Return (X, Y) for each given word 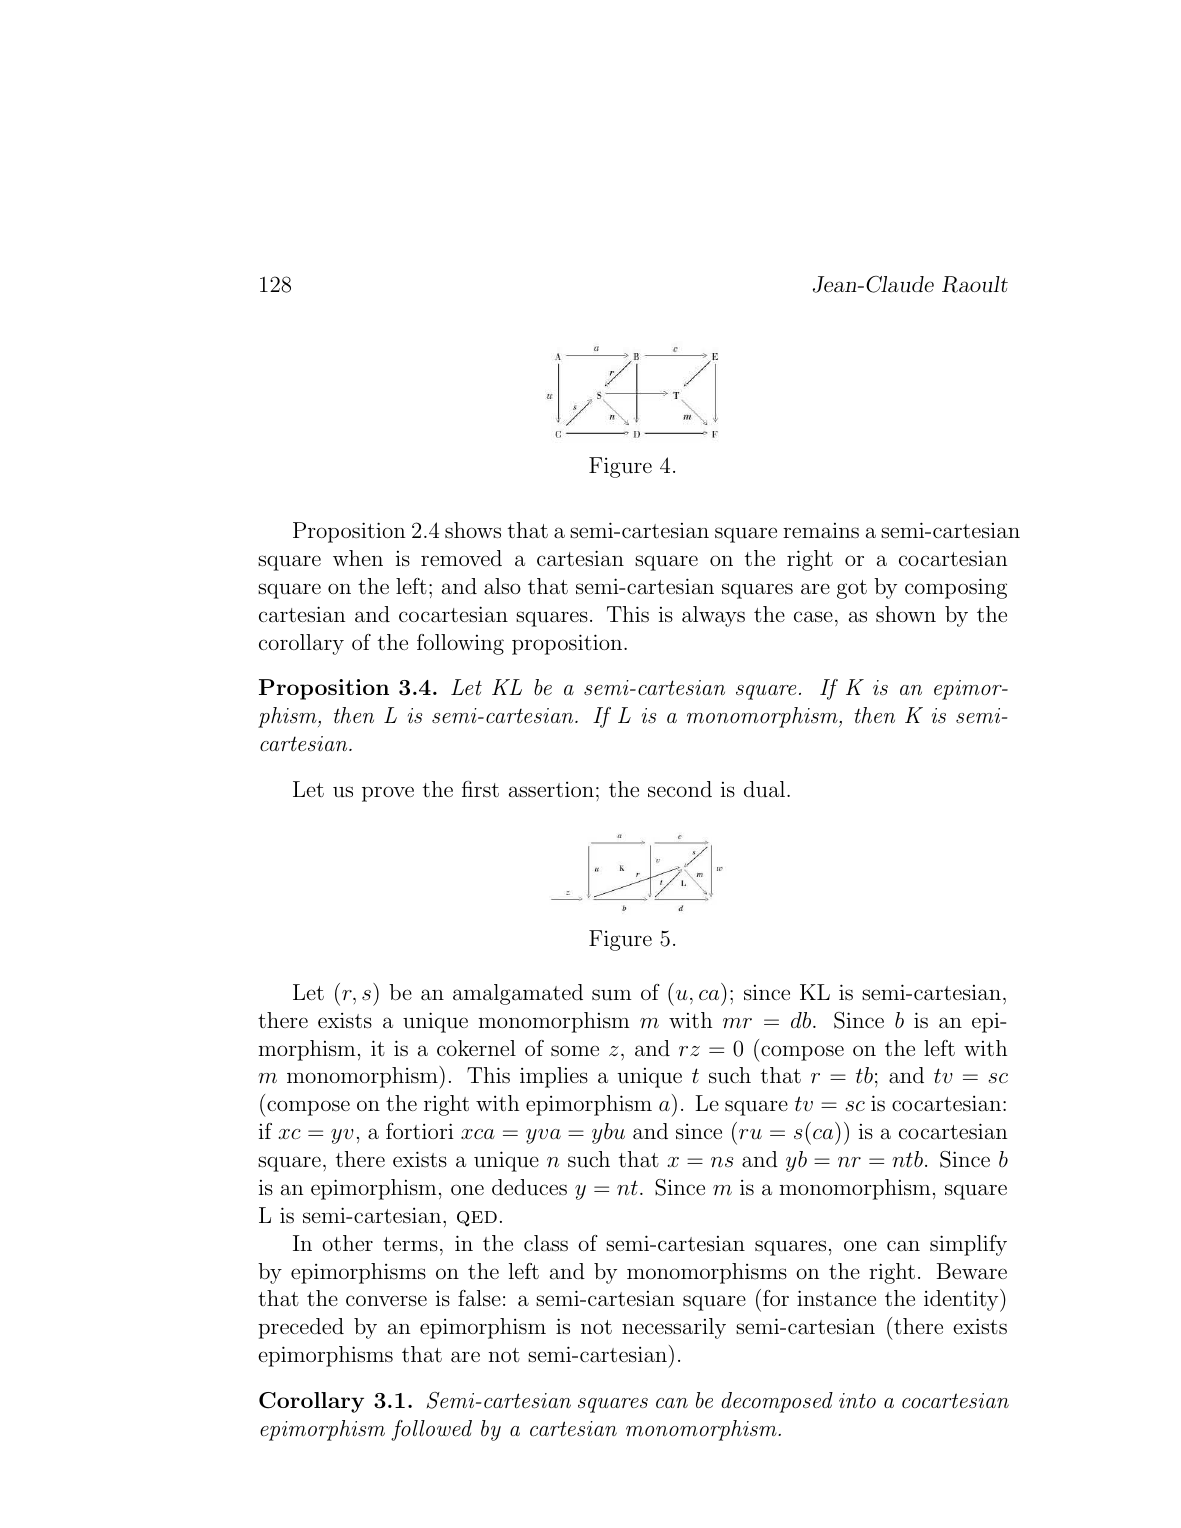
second (680, 789)
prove (388, 794)
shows (473, 530)
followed (431, 1430)
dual (766, 789)
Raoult (975, 284)
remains (821, 530)
